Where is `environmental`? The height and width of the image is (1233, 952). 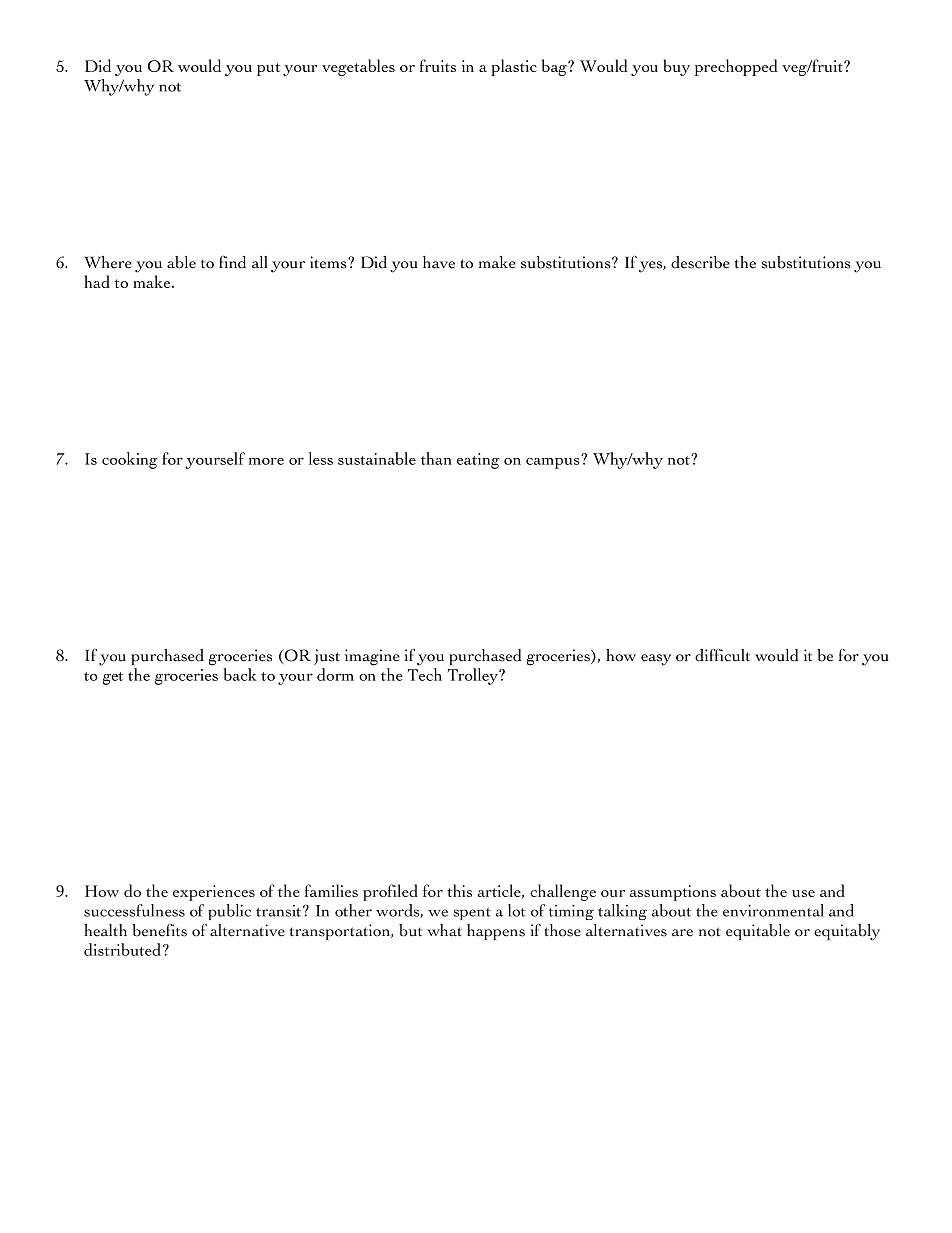
environmental is located at coordinates (773, 910).
